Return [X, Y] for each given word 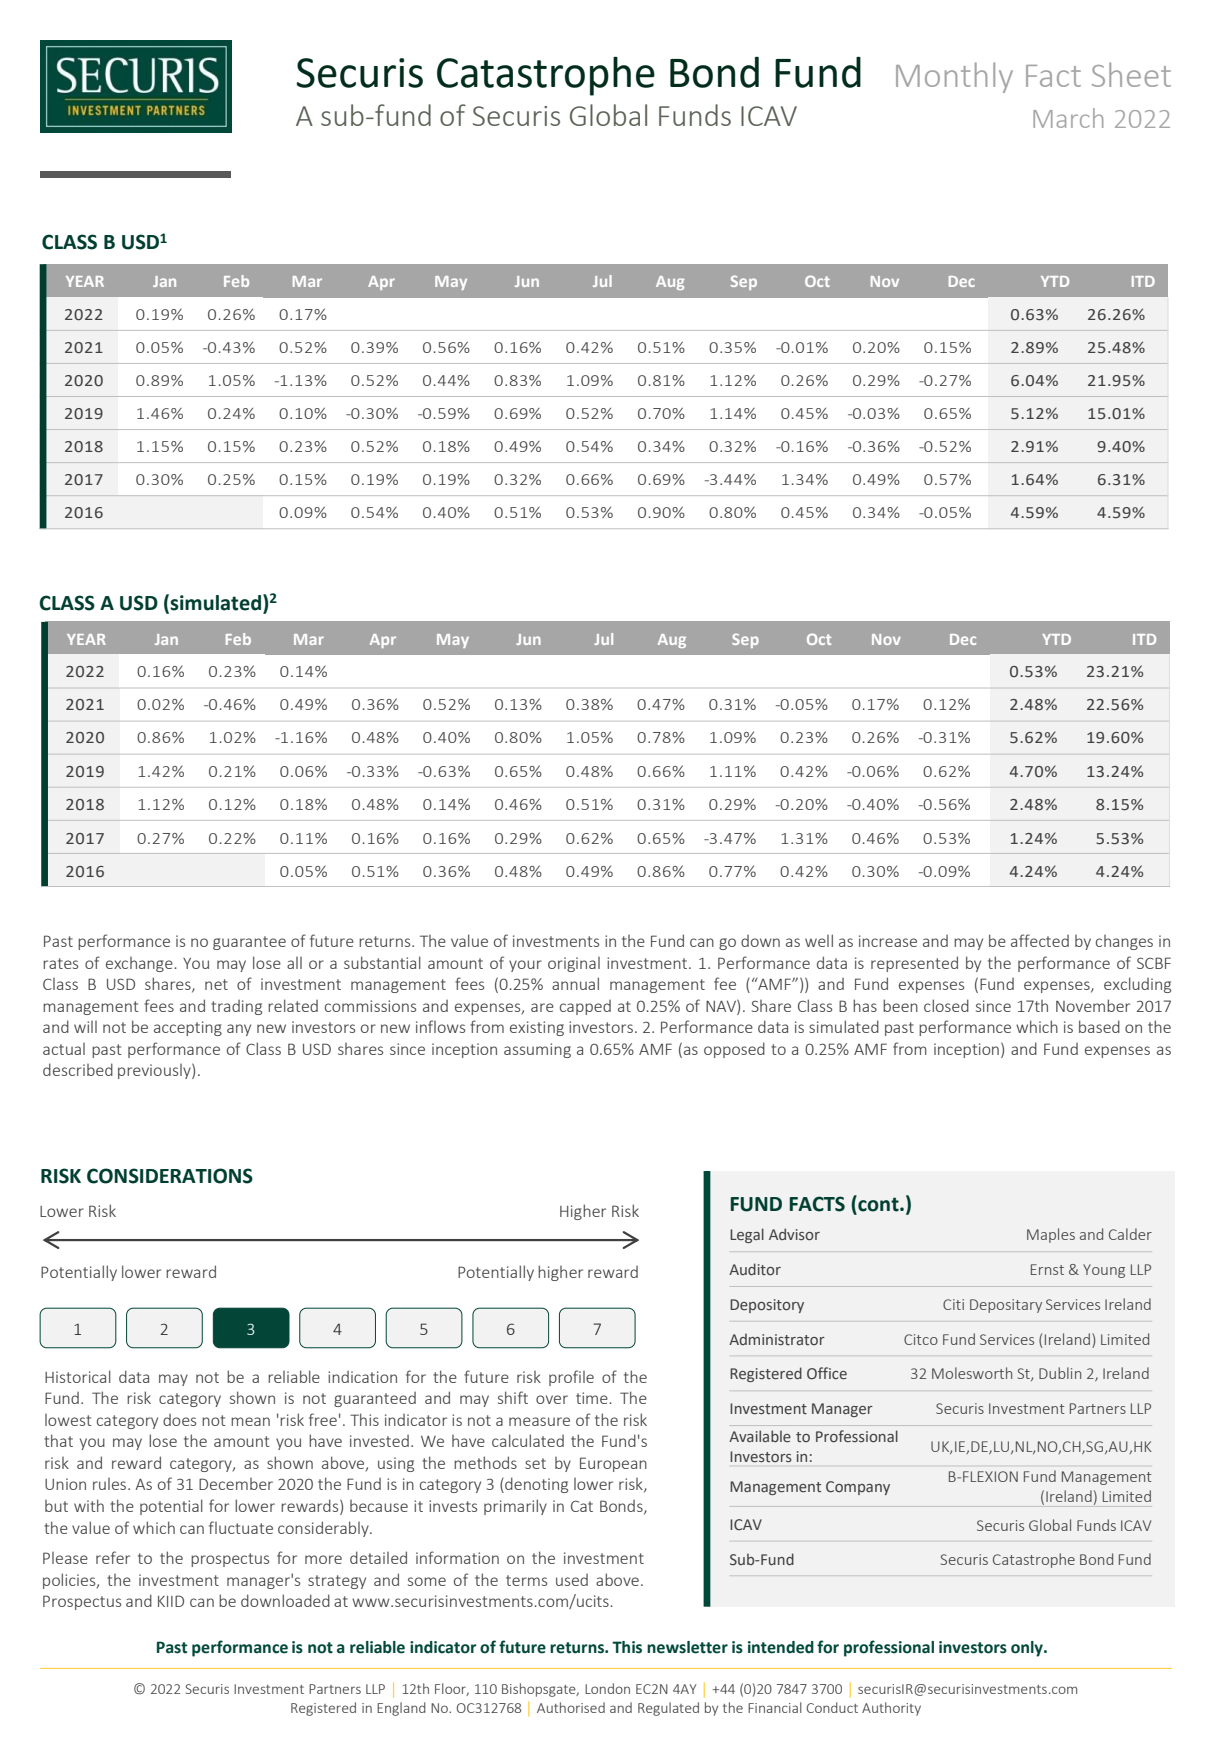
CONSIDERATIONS [170, 1176]
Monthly [954, 77]
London [607, 1688]
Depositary [1006, 1306]
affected [1040, 940]
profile [571, 1378]
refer [113, 1557]
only [1028, 1649]
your [525, 966]
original [574, 964]
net [216, 984]
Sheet [1131, 74]
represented [914, 964]
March [1068, 118]
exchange [139, 964]
